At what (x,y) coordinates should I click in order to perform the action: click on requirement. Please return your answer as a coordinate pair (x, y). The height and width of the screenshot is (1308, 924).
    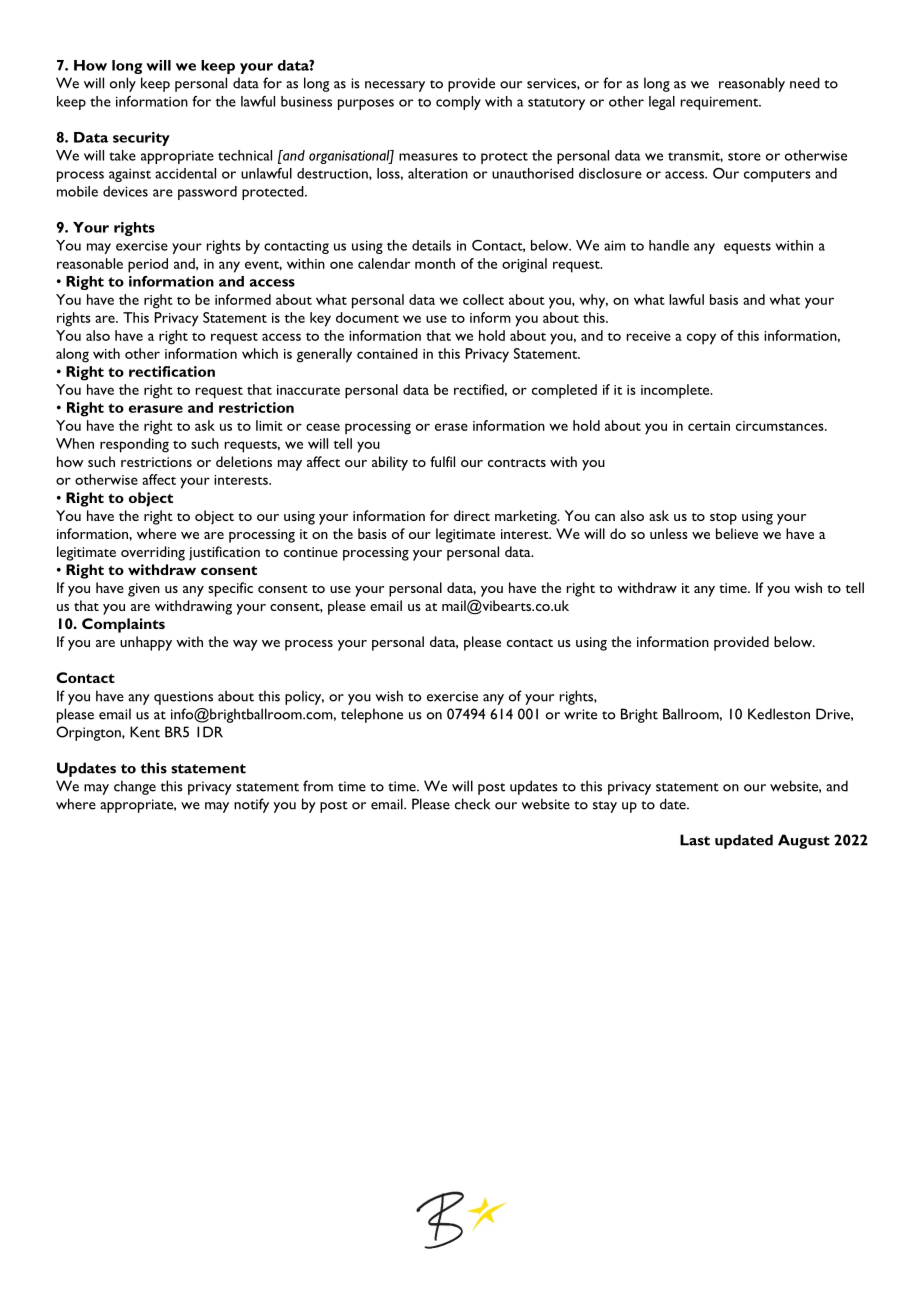
    Looking at the image, I should click on (721, 103).
